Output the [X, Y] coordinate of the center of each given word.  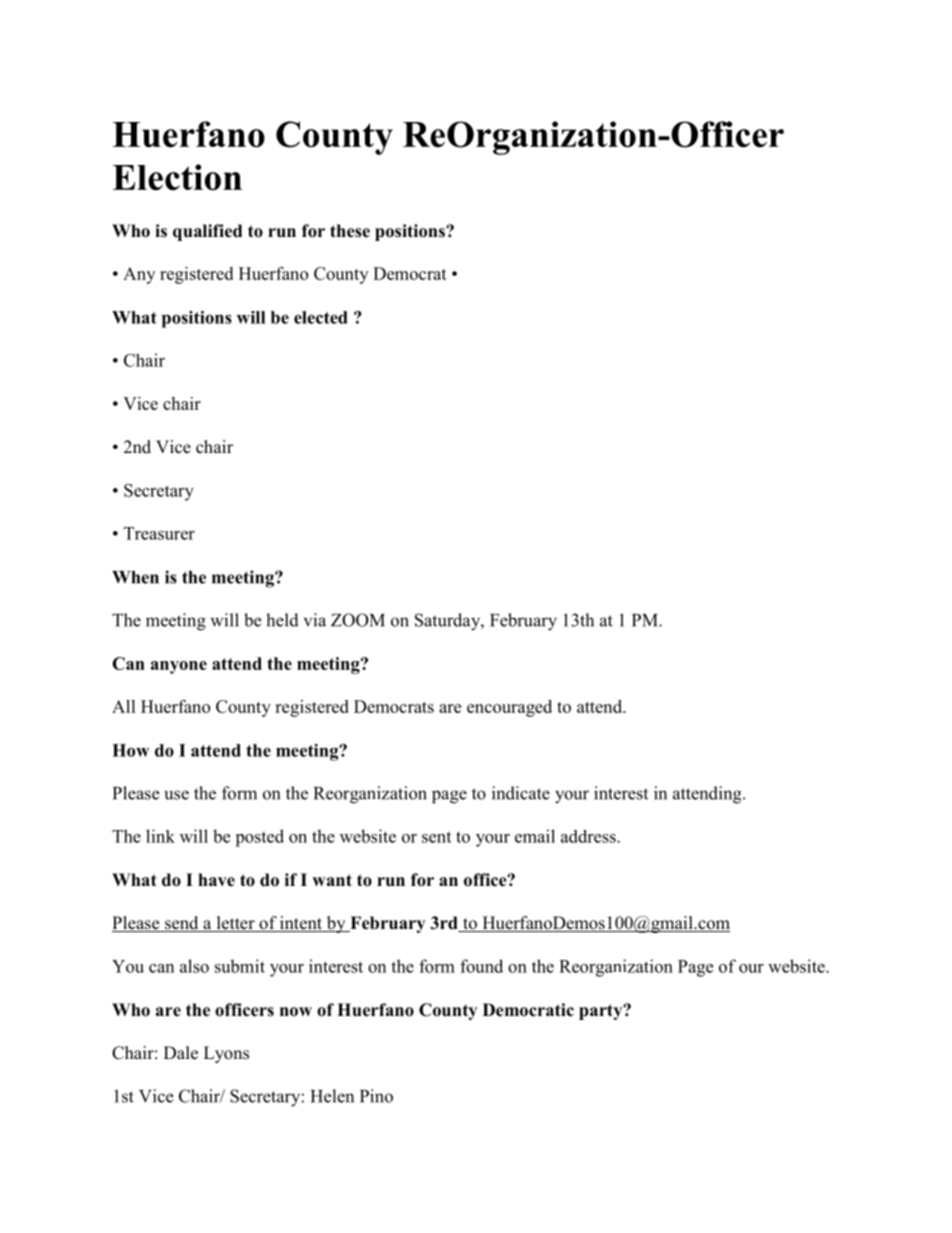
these [350, 231]
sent [436, 837]
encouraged [509, 708]
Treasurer [159, 533]
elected [321, 317]
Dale [181, 1053]
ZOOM [358, 620]
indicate [521, 793]
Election [177, 177]
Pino [376, 1096]
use [177, 795]
